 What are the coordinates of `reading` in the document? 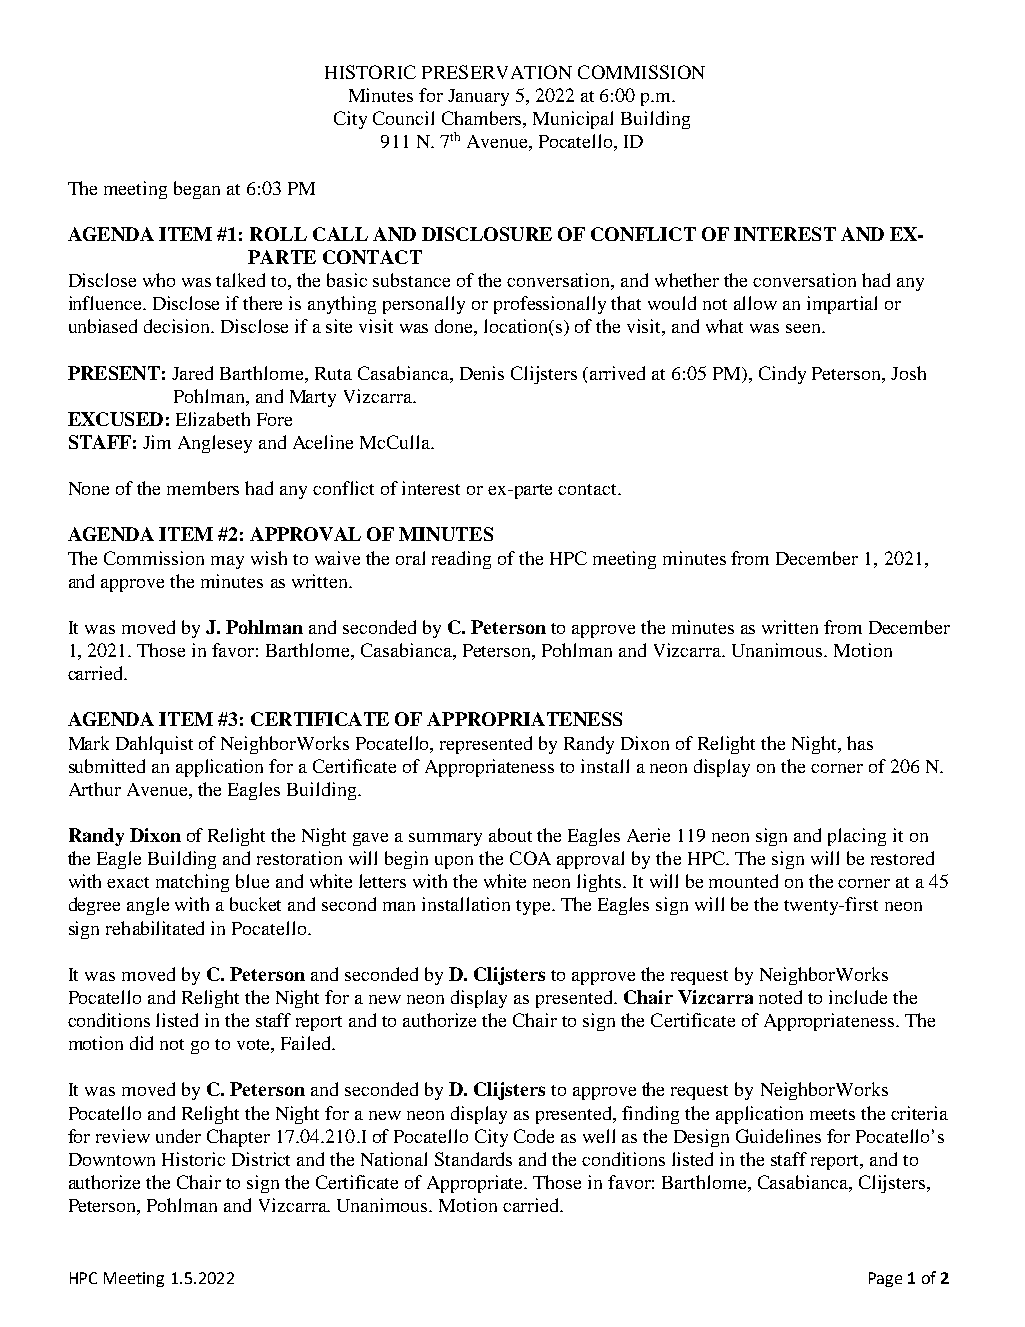 It's located at (461, 560).
